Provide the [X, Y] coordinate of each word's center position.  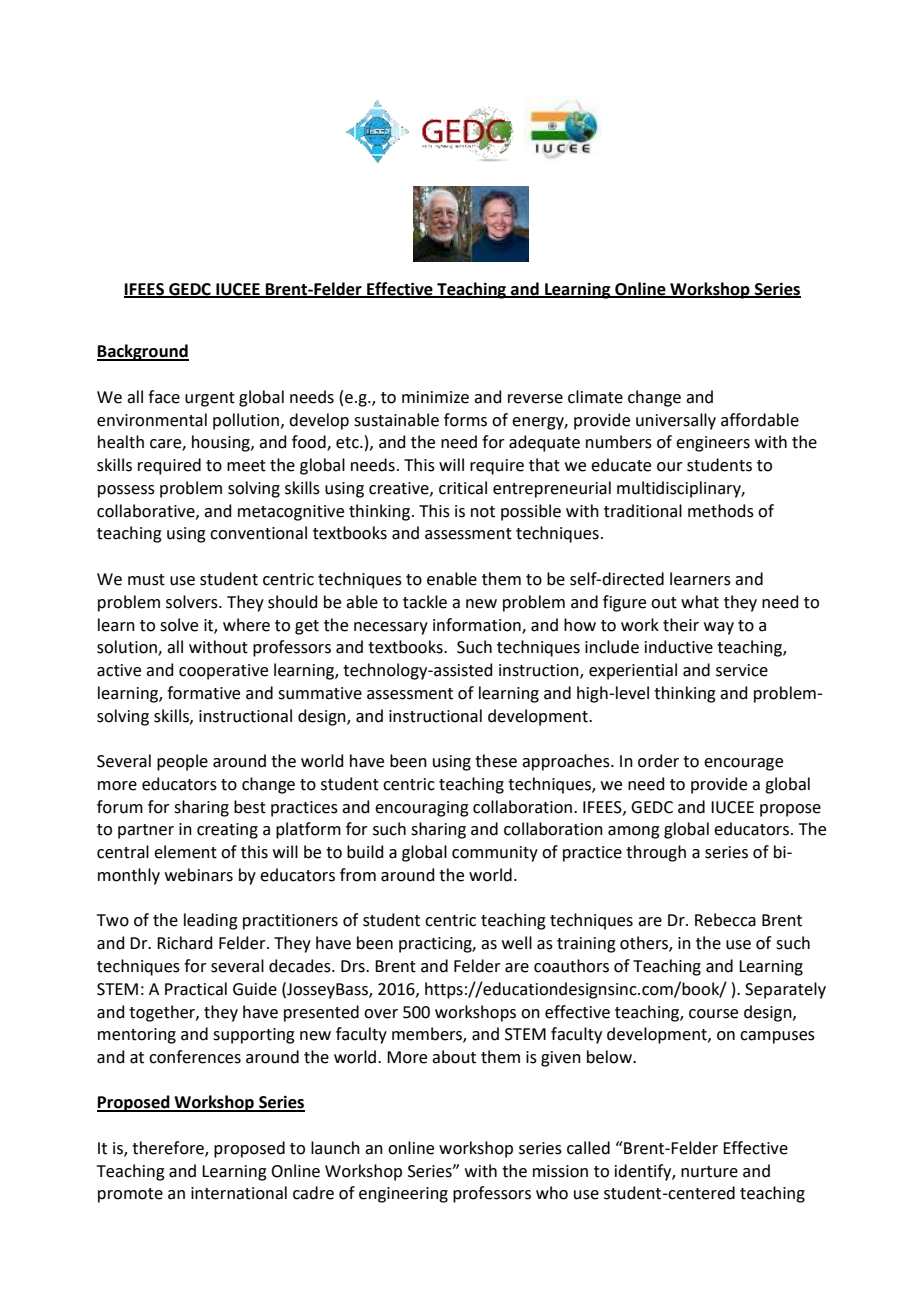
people [182, 762]
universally [676, 421]
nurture [709, 1172]
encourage [743, 764]
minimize [435, 397]
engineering [403, 1195]
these [496, 761]
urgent [210, 399]
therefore [169, 1149]
